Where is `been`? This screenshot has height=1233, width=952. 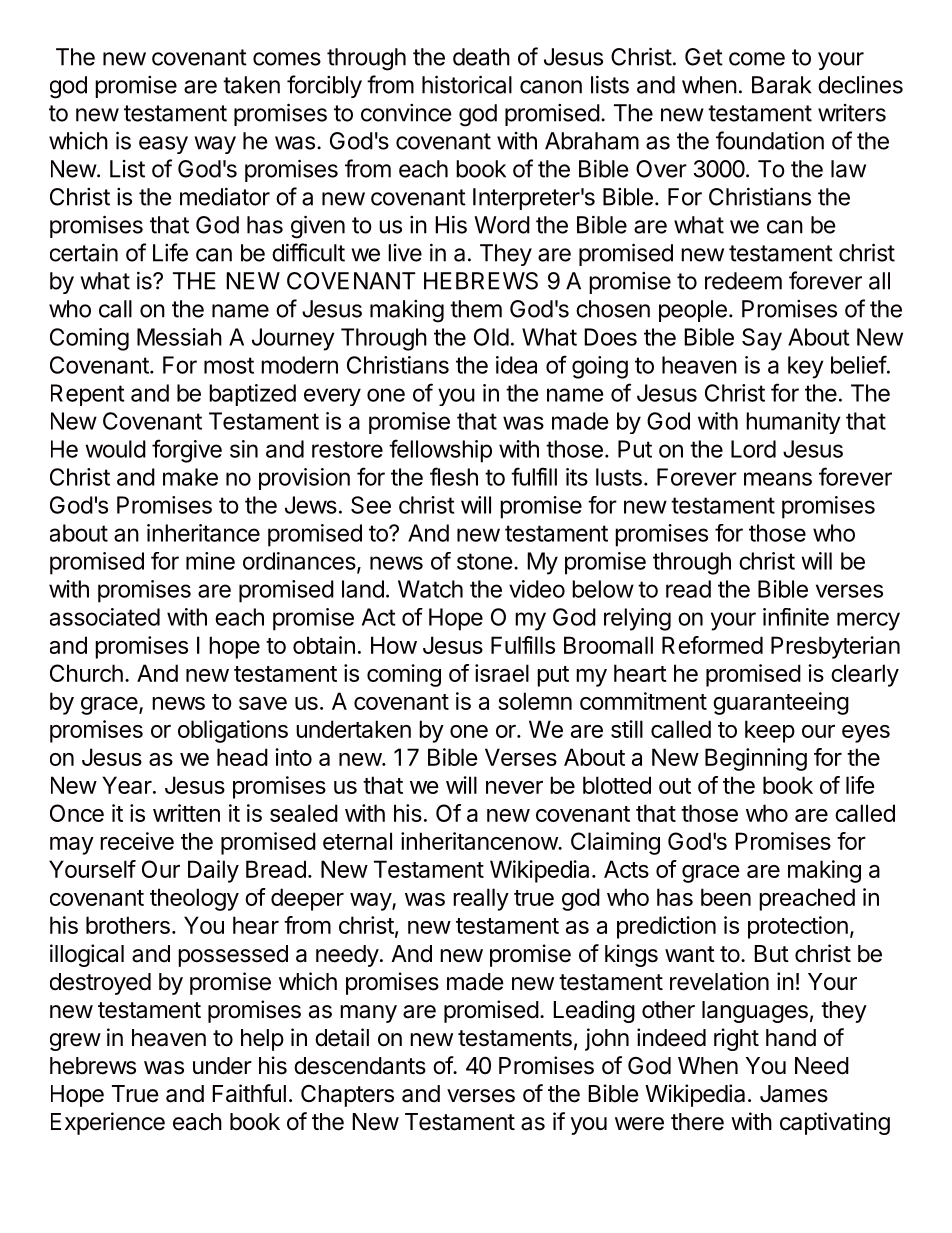 been is located at coordinates (726, 897).
